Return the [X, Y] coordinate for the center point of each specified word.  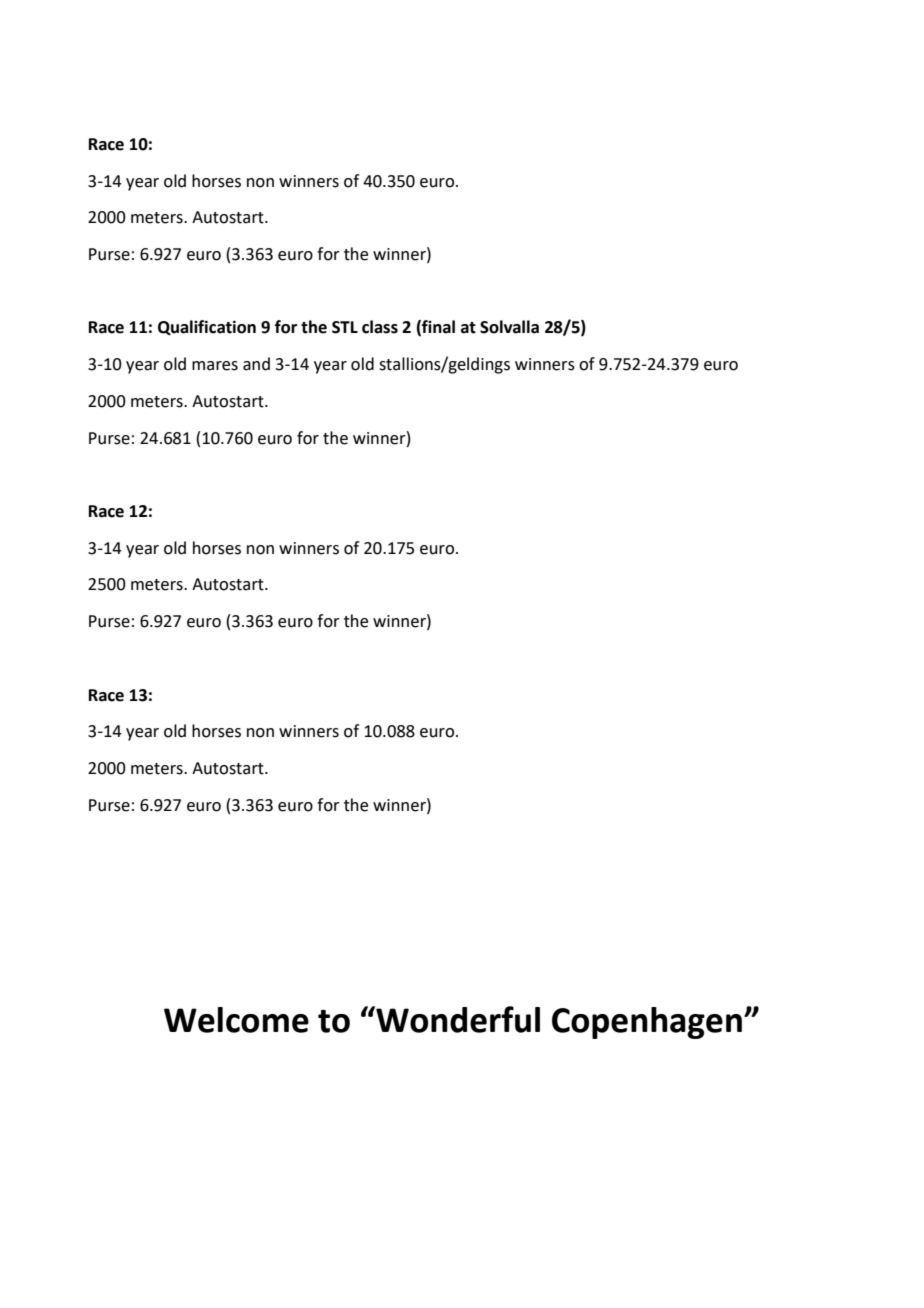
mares [215, 366]
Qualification [207, 328]
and [256, 364]
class [380, 327]
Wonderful [457, 1019]
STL [345, 327]
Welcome [236, 1020]
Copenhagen [647, 1023]
